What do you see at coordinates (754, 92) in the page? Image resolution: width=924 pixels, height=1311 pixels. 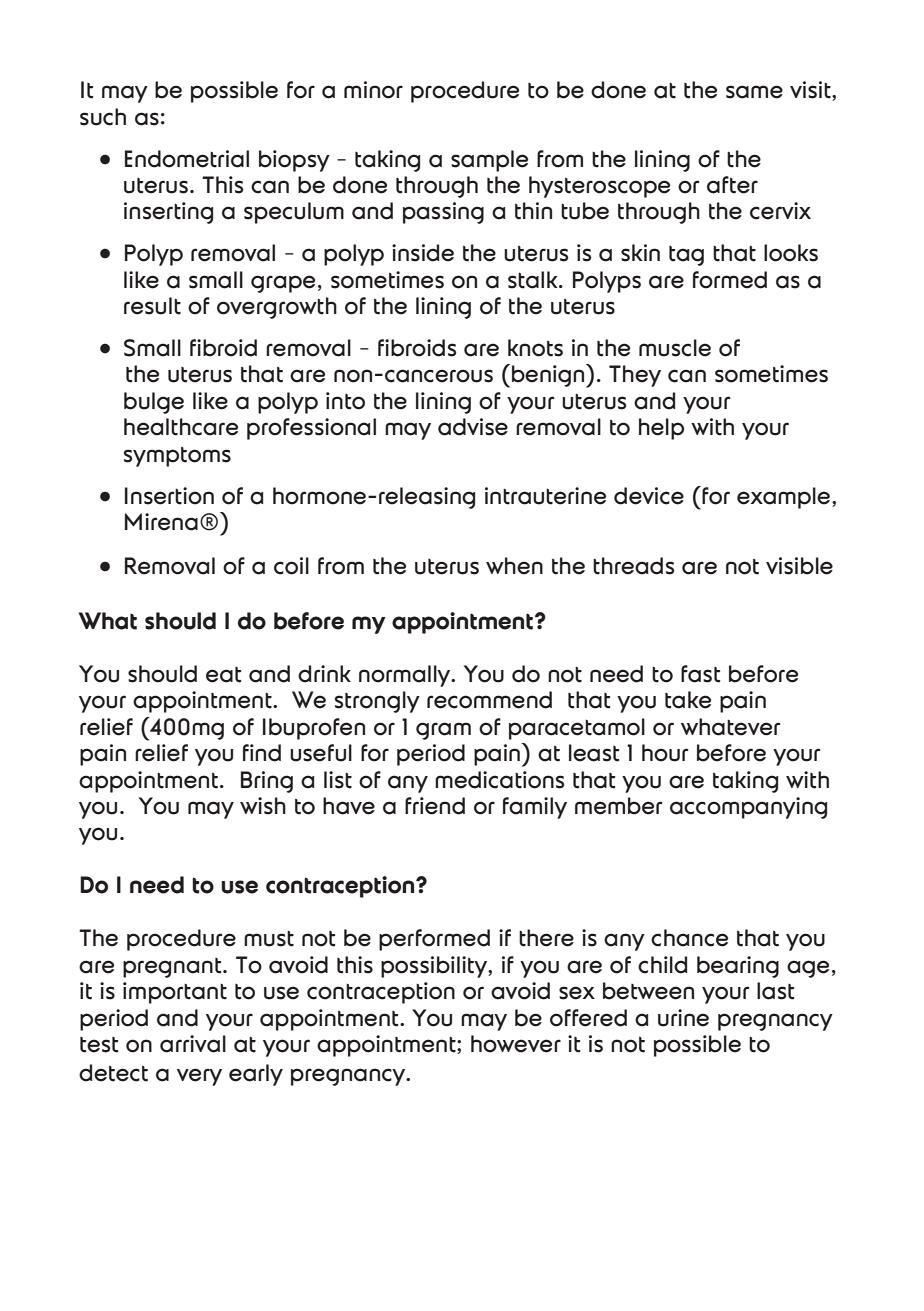 I see `same` at bounding box center [754, 92].
